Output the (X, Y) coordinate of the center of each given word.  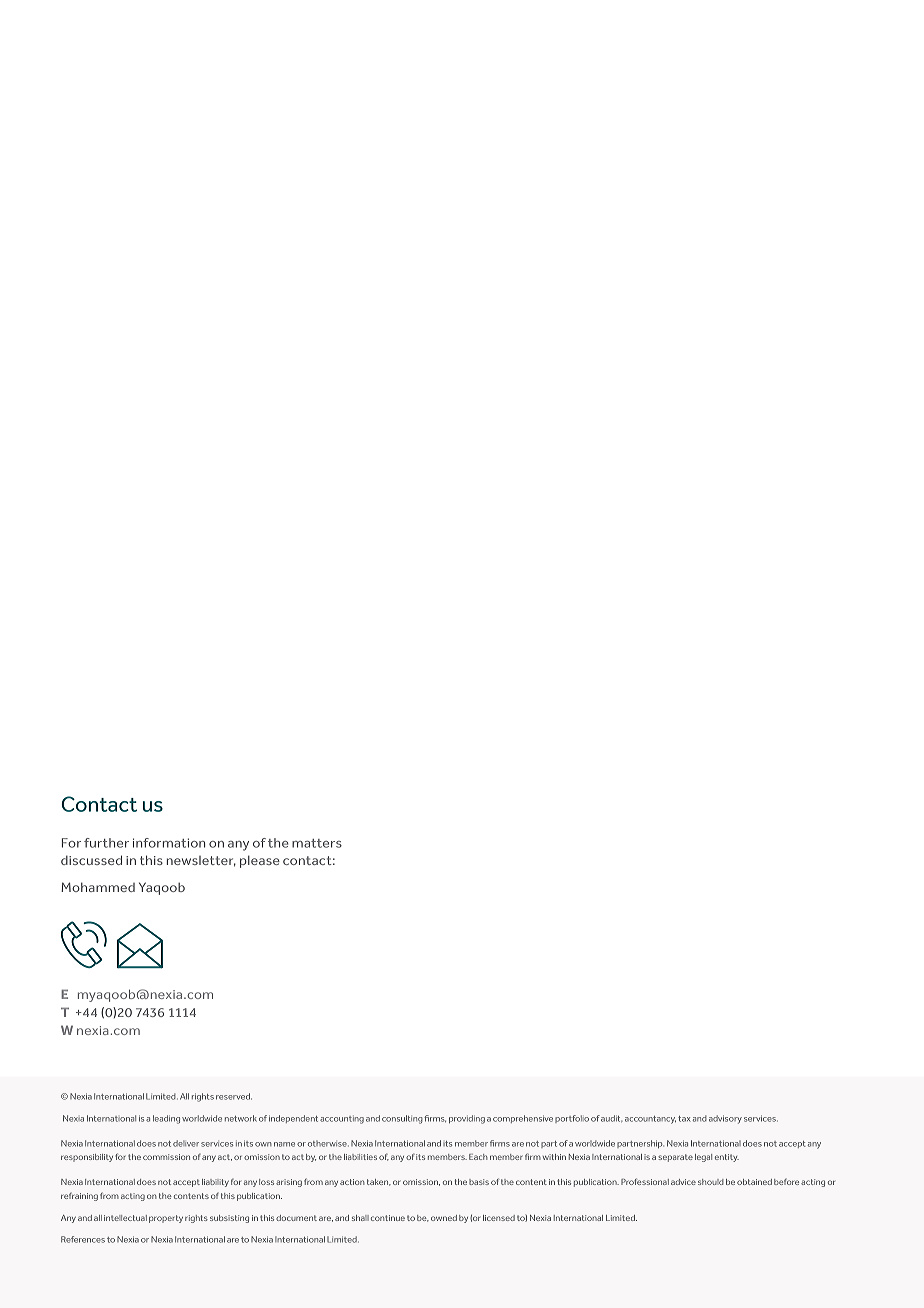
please (260, 862)
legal (703, 1158)
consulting (402, 1119)
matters (317, 843)
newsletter (201, 861)
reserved (234, 1096)
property (166, 1219)
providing (467, 1119)
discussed (91, 860)
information (169, 843)
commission (166, 1157)
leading (166, 1119)
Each (478, 1157)
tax (684, 1119)
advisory (725, 1119)
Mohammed (98, 887)
